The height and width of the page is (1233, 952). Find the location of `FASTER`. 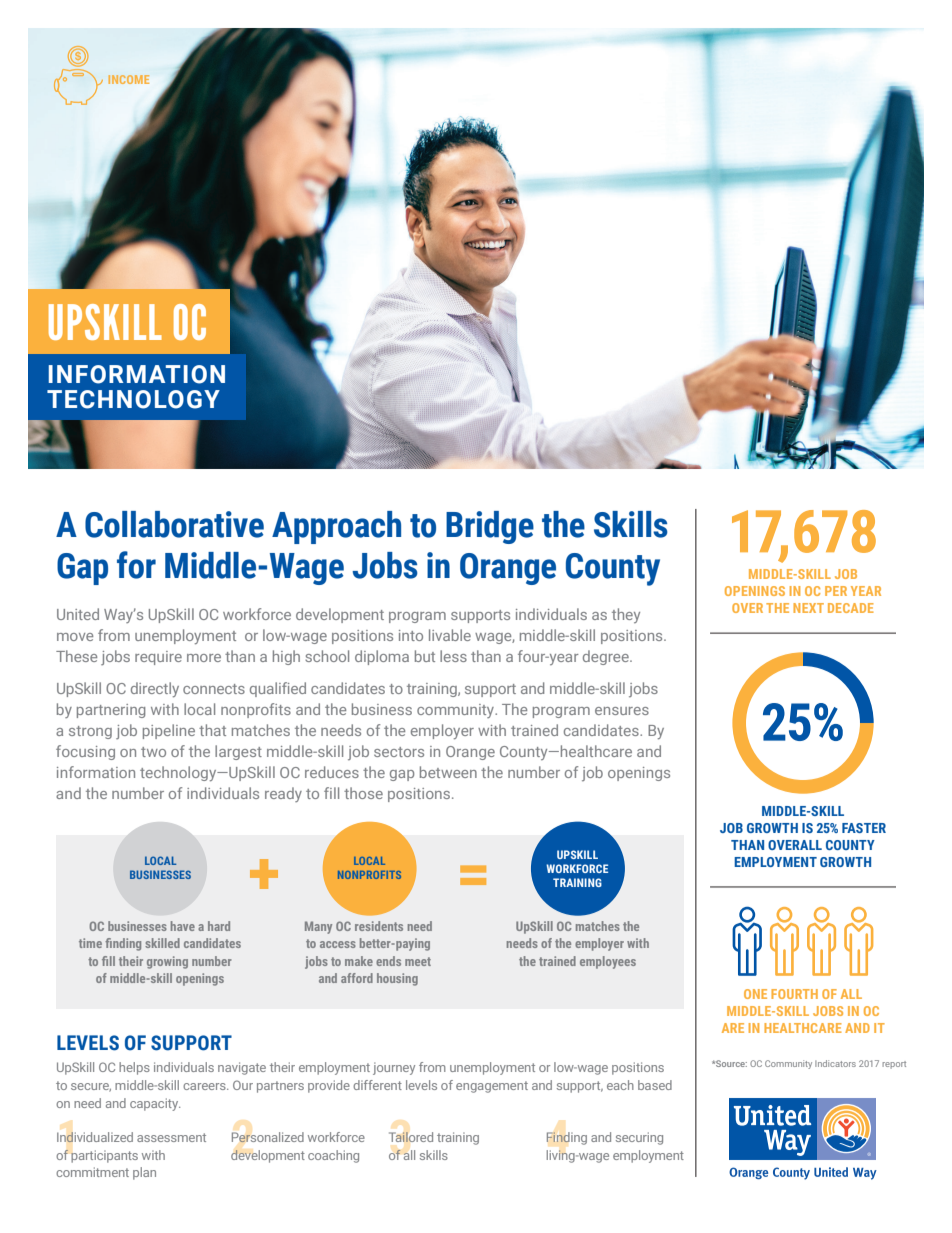

FASTER is located at coordinates (864, 828).
